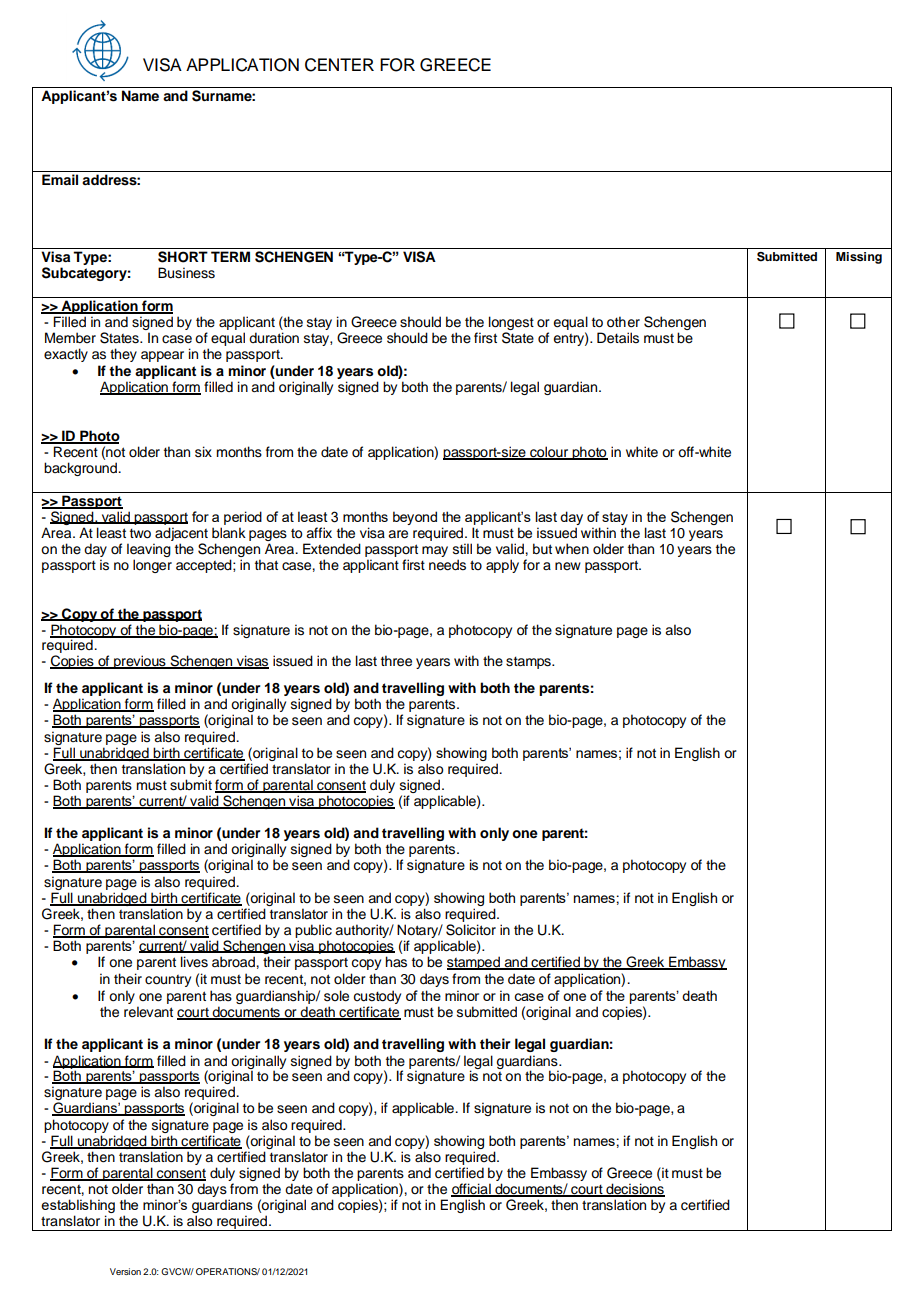  I want to click on Version, so click(125, 1271).
